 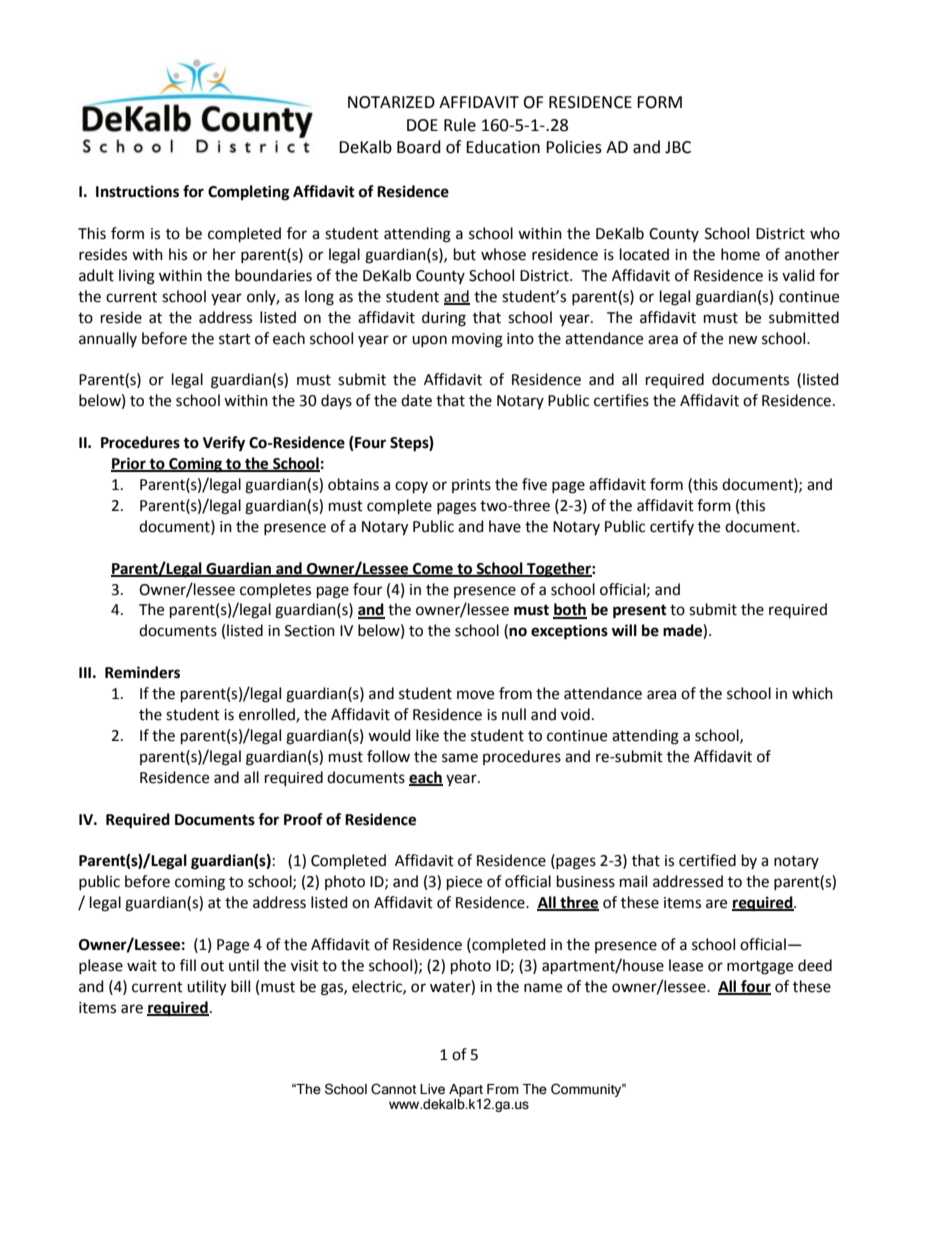 What do you see at coordinates (433, 569) in the screenshot?
I see `Come` at bounding box center [433, 569].
